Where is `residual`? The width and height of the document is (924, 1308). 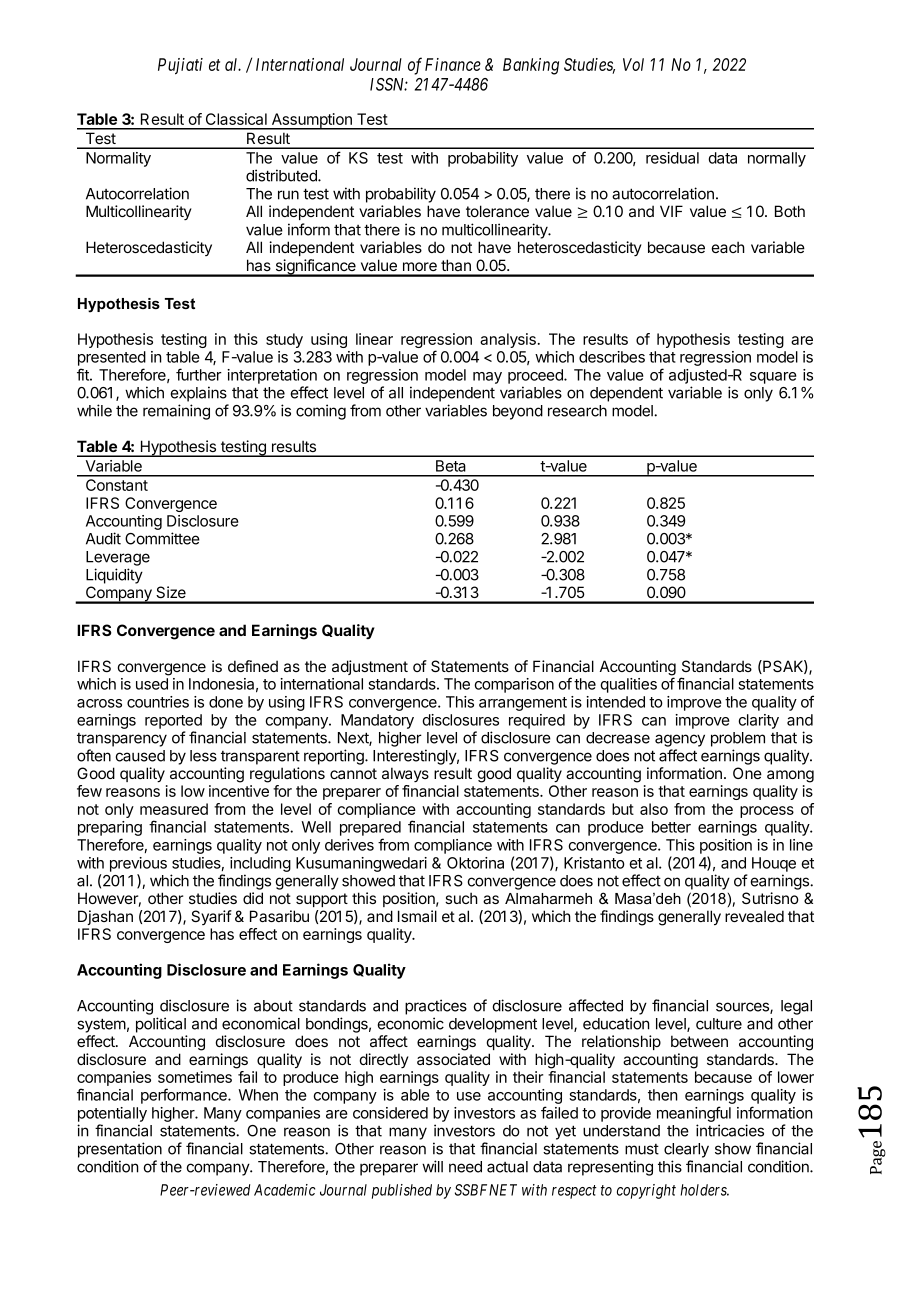
residual is located at coordinates (672, 158).
